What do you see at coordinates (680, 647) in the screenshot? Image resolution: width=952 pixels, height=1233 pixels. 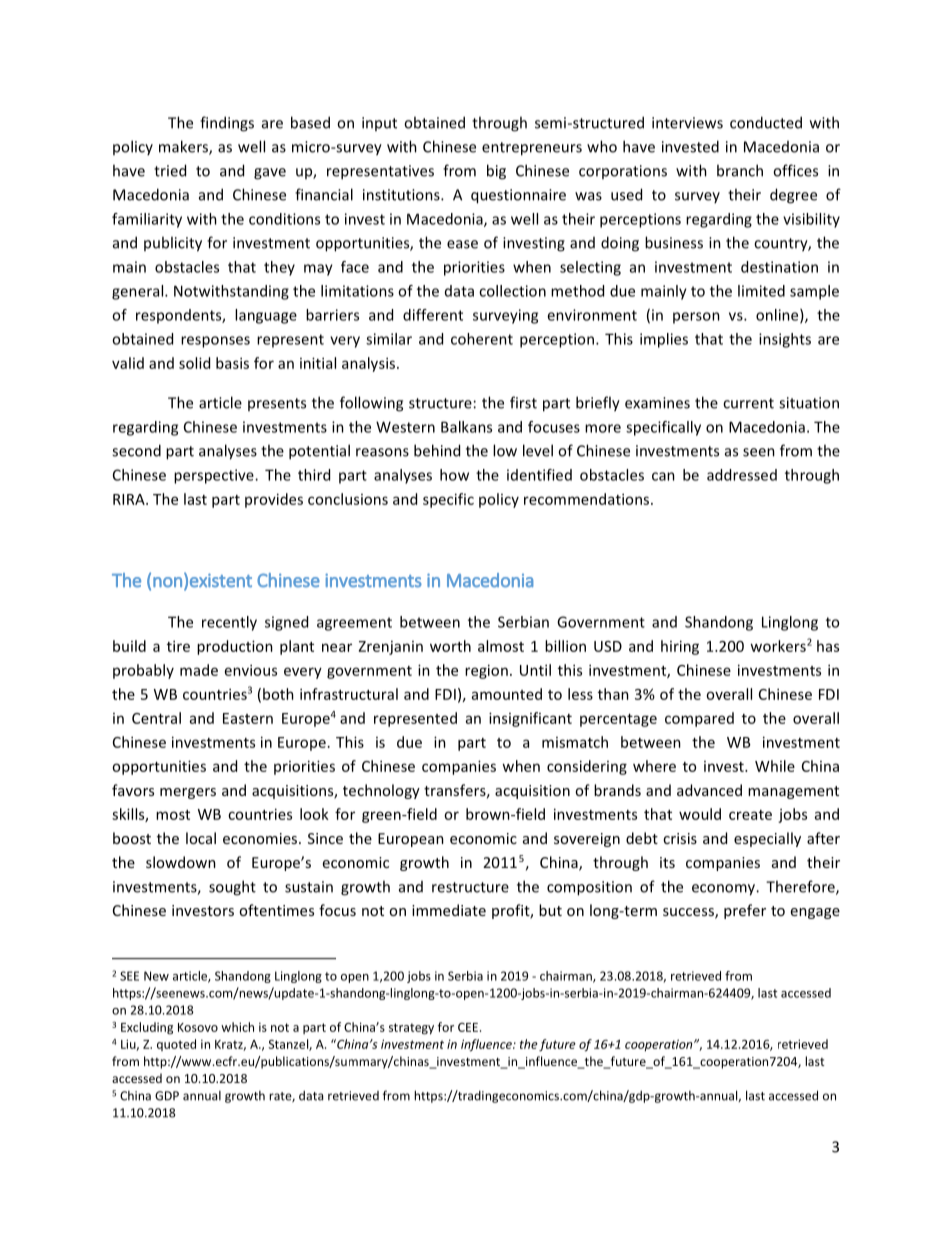 I see `hiring` at bounding box center [680, 647].
